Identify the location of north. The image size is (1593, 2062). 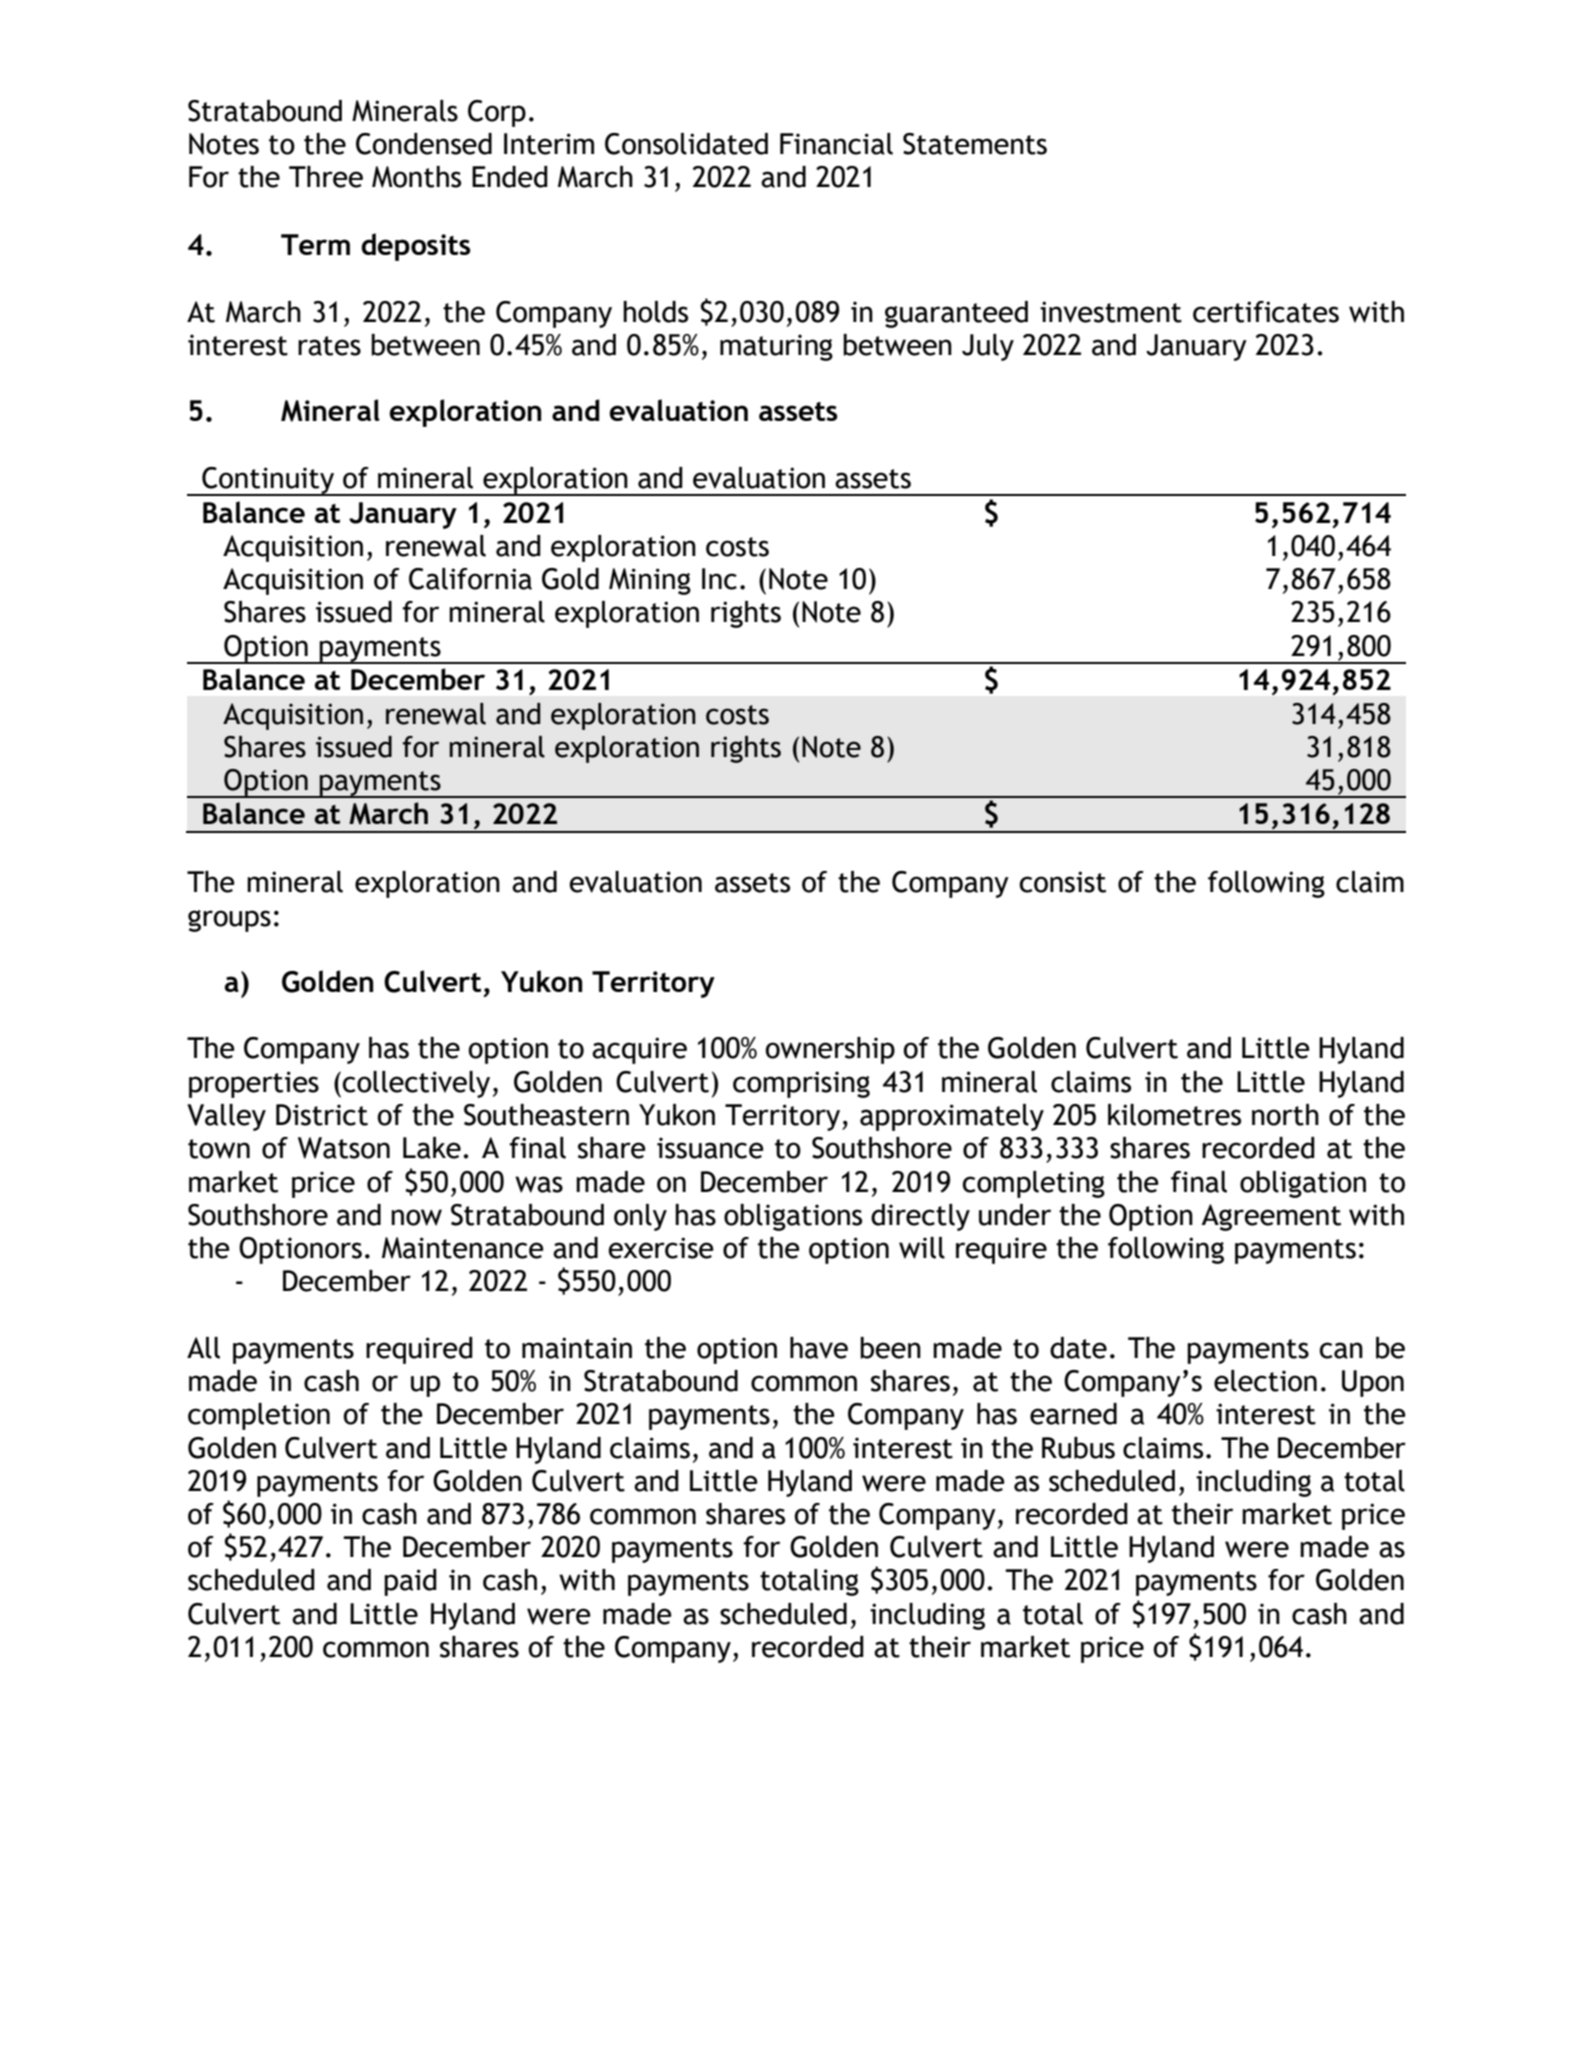
(1285, 1115).
